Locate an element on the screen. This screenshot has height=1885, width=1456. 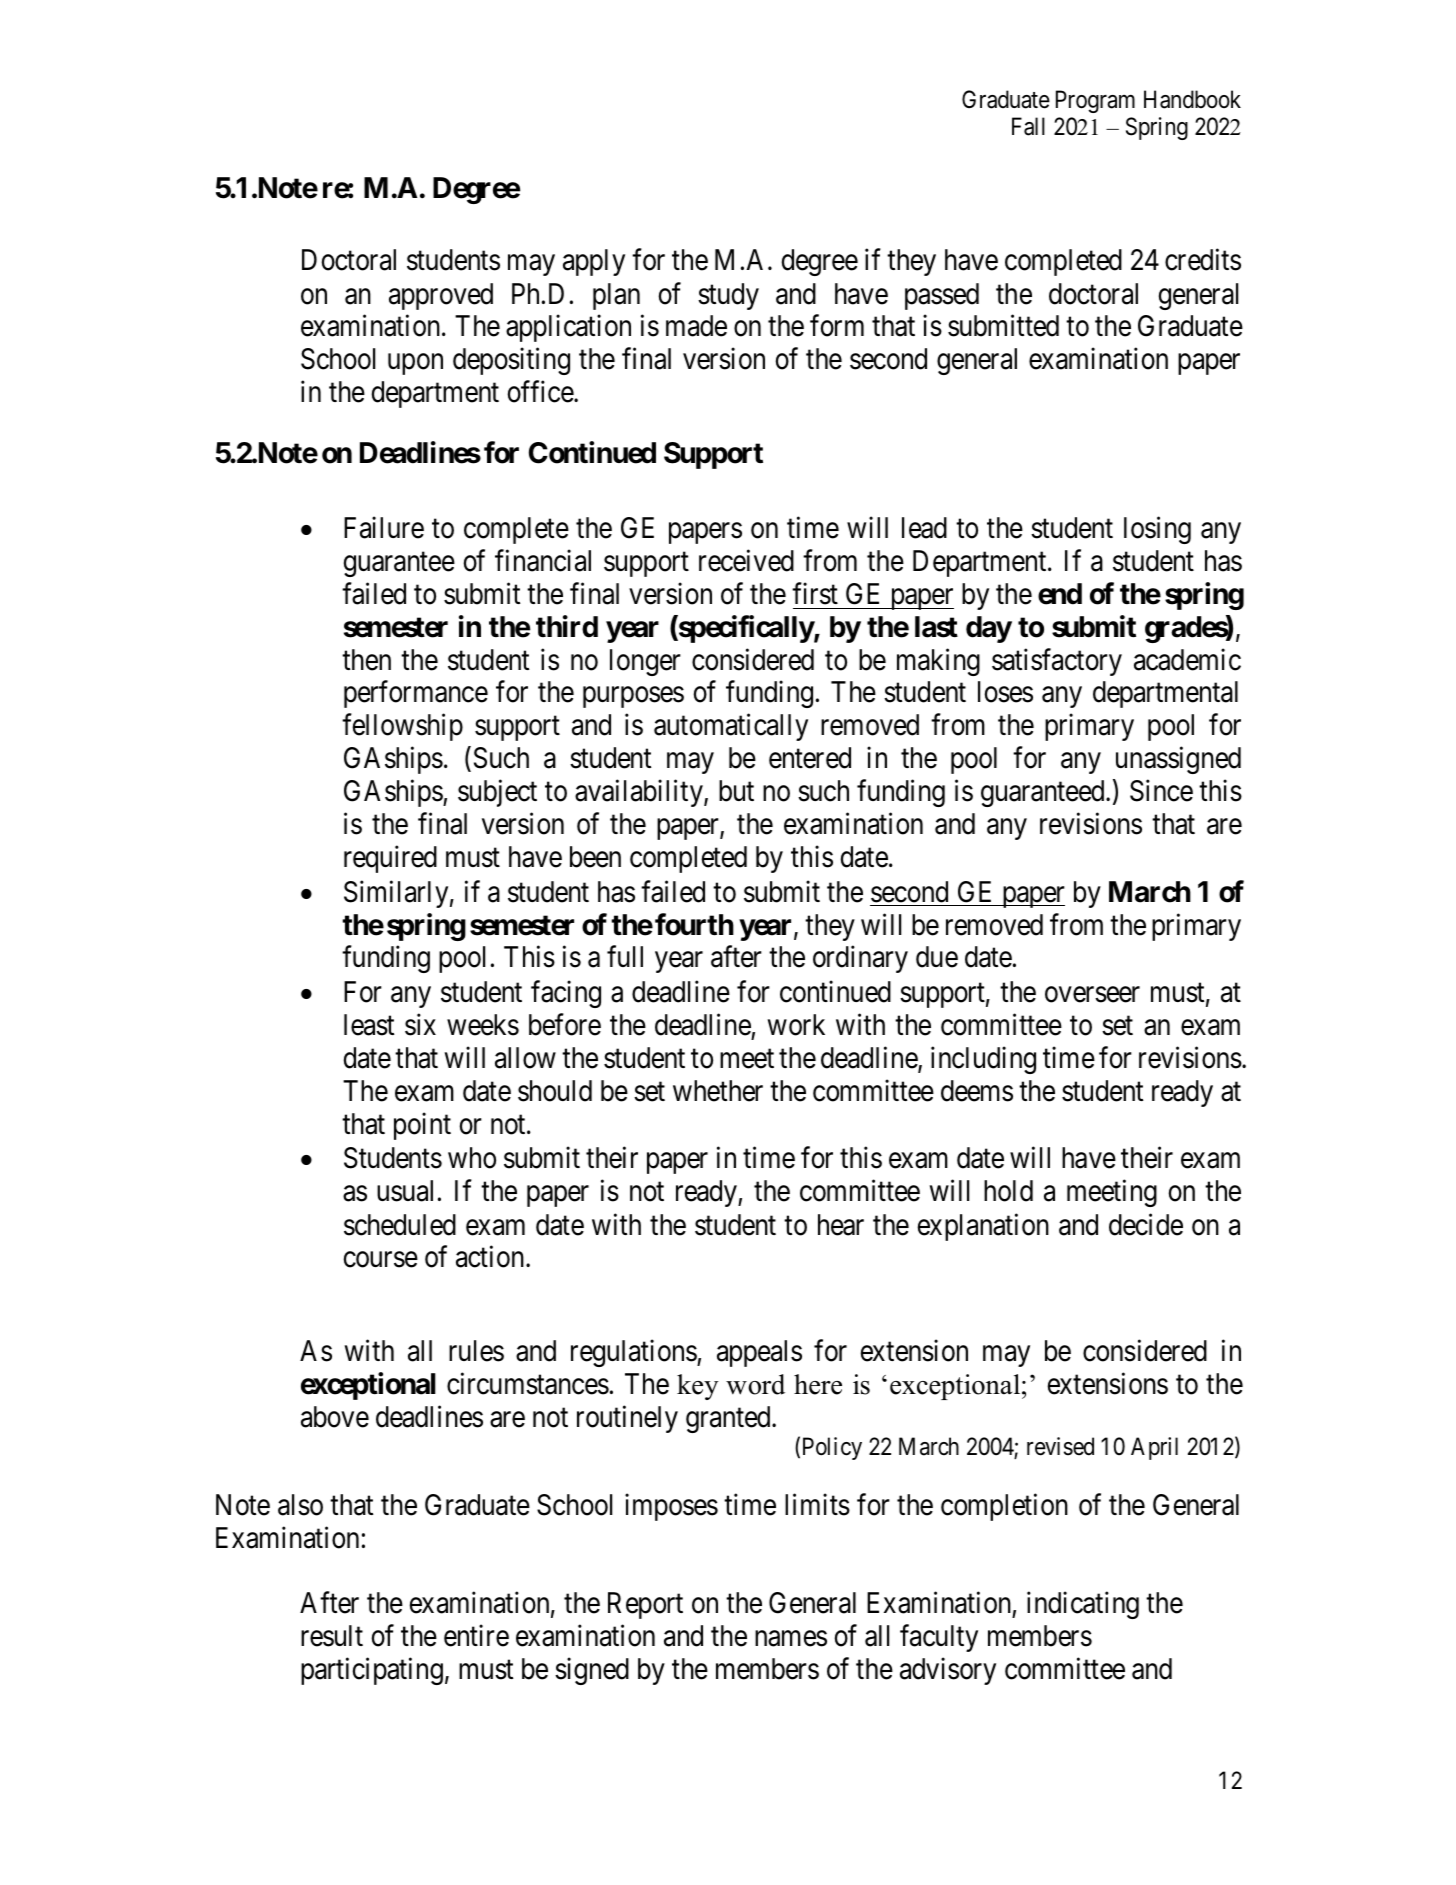
approved is located at coordinates (441, 296).
